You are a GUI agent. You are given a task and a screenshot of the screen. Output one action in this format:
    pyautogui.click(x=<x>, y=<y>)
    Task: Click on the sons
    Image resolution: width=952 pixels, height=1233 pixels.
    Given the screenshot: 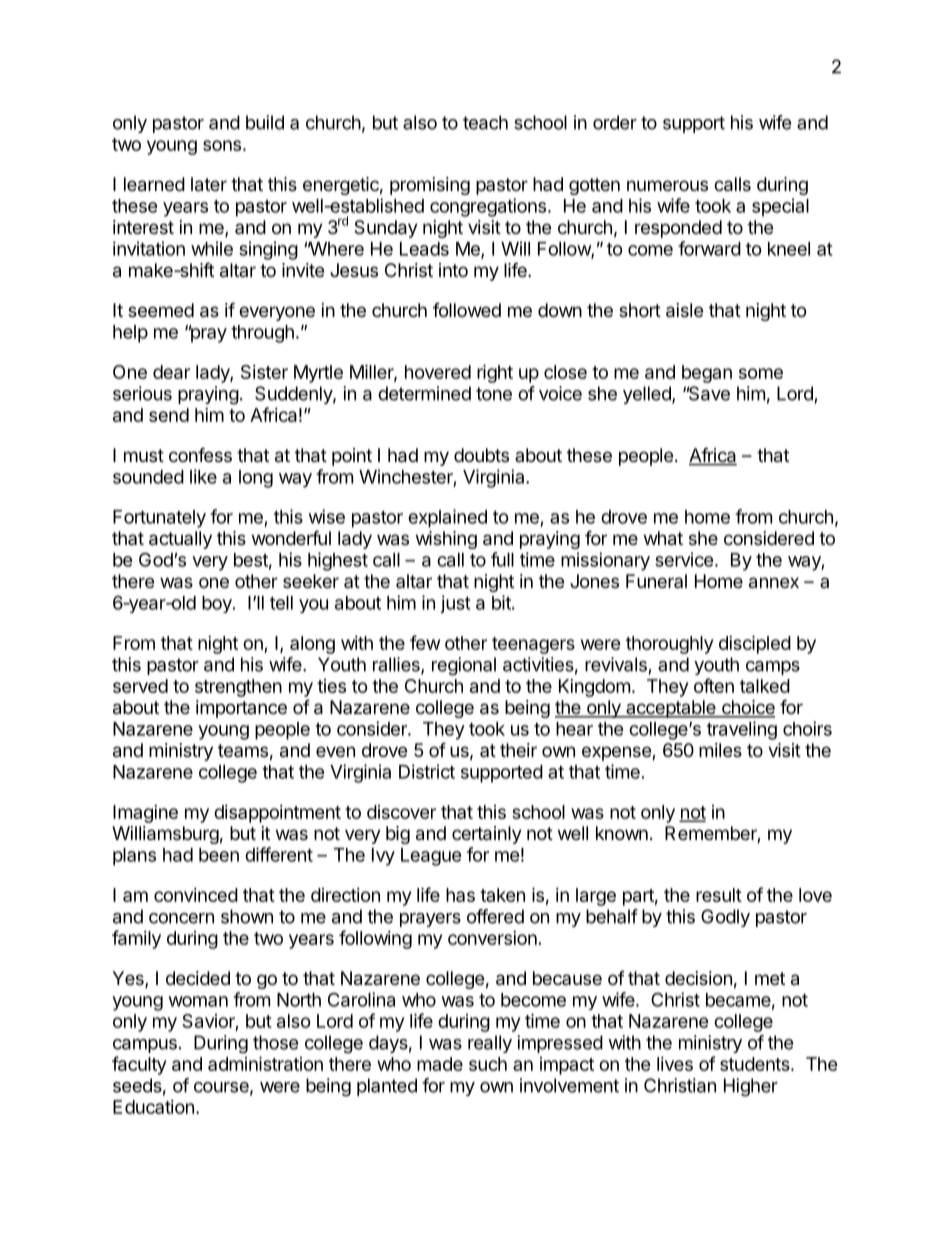 What is the action you would take?
    pyautogui.click(x=222, y=145)
